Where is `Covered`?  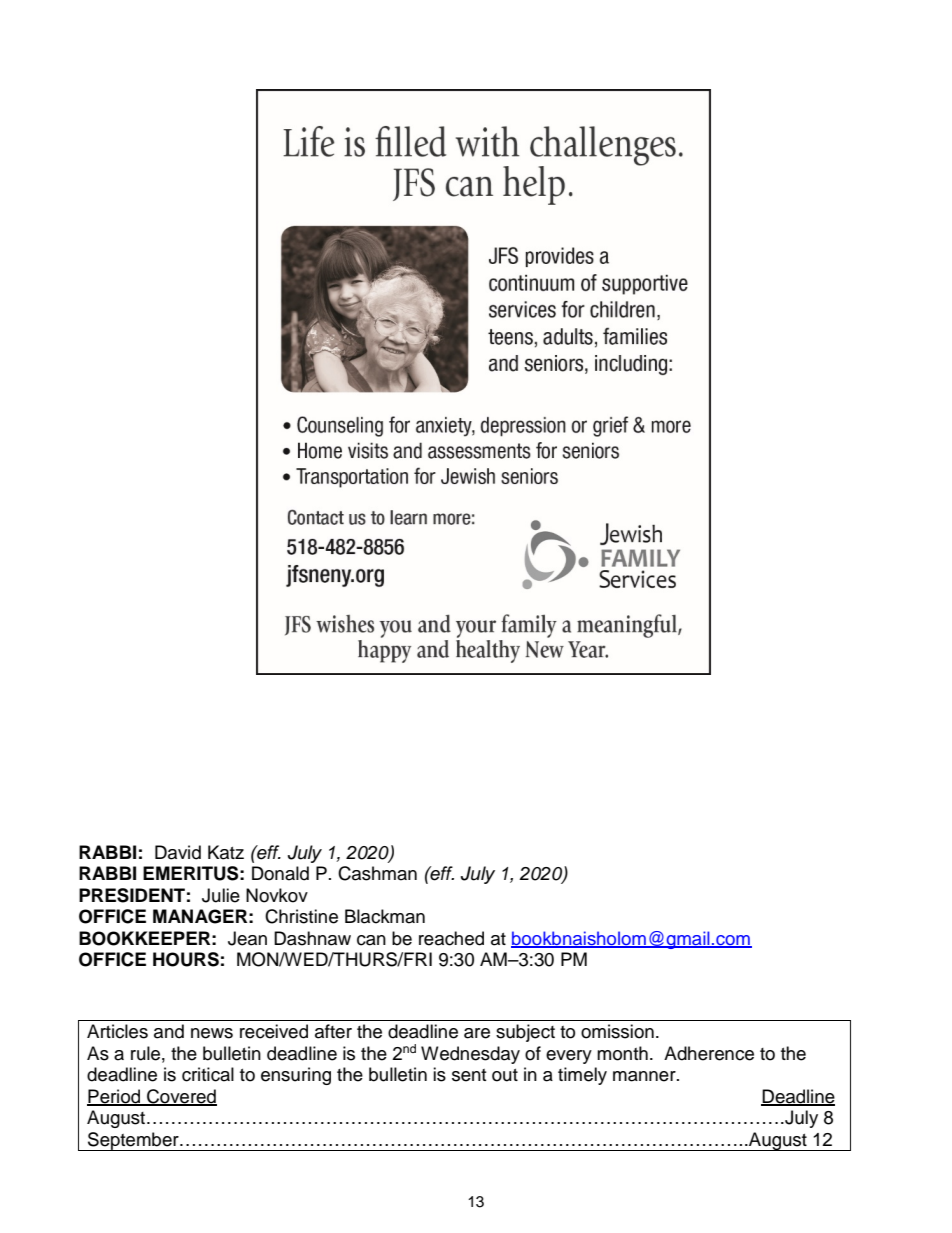
Covered is located at coordinates (181, 1097).
